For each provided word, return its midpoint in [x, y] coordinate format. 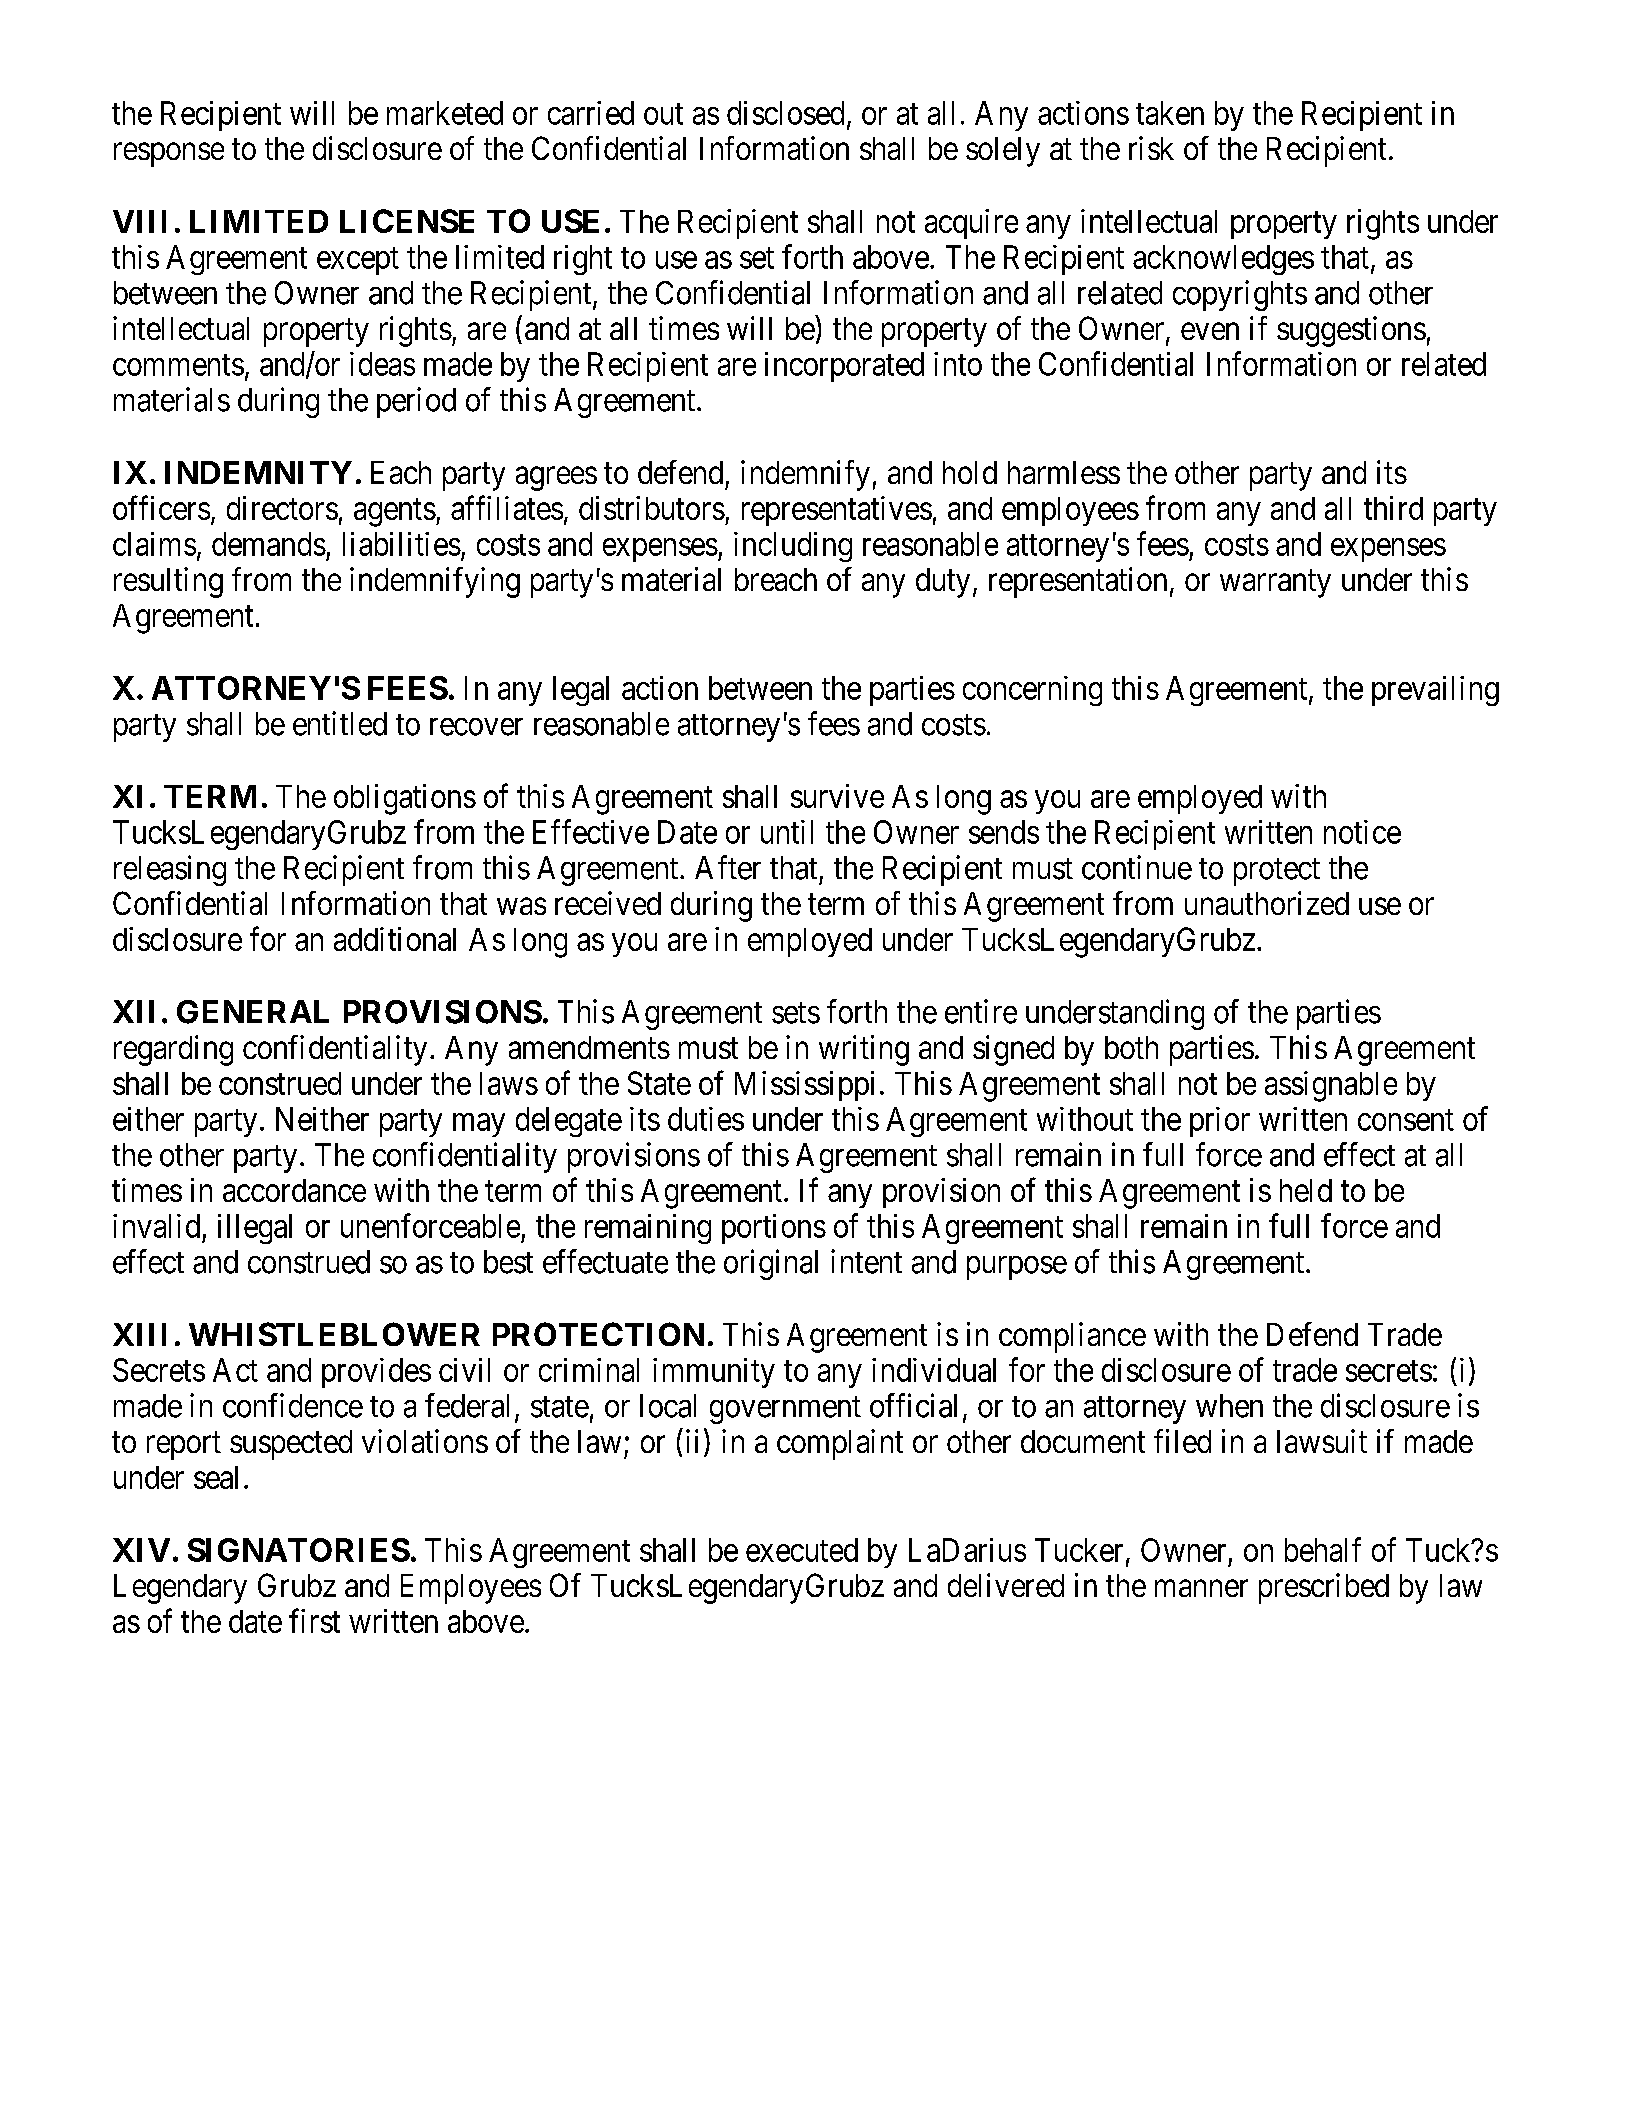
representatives [837, 511]
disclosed [785, 113]
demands [269, 544]
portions [774, 1229]
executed [802, 1550]
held [1306, 1190]
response [169, 155]
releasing [170, 870]
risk [1151, 148]
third [1393, 508]
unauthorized [1267, 903]
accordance [294, 1190]
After [728, 867]
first [314, 1621]
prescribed [1324, 1588]
